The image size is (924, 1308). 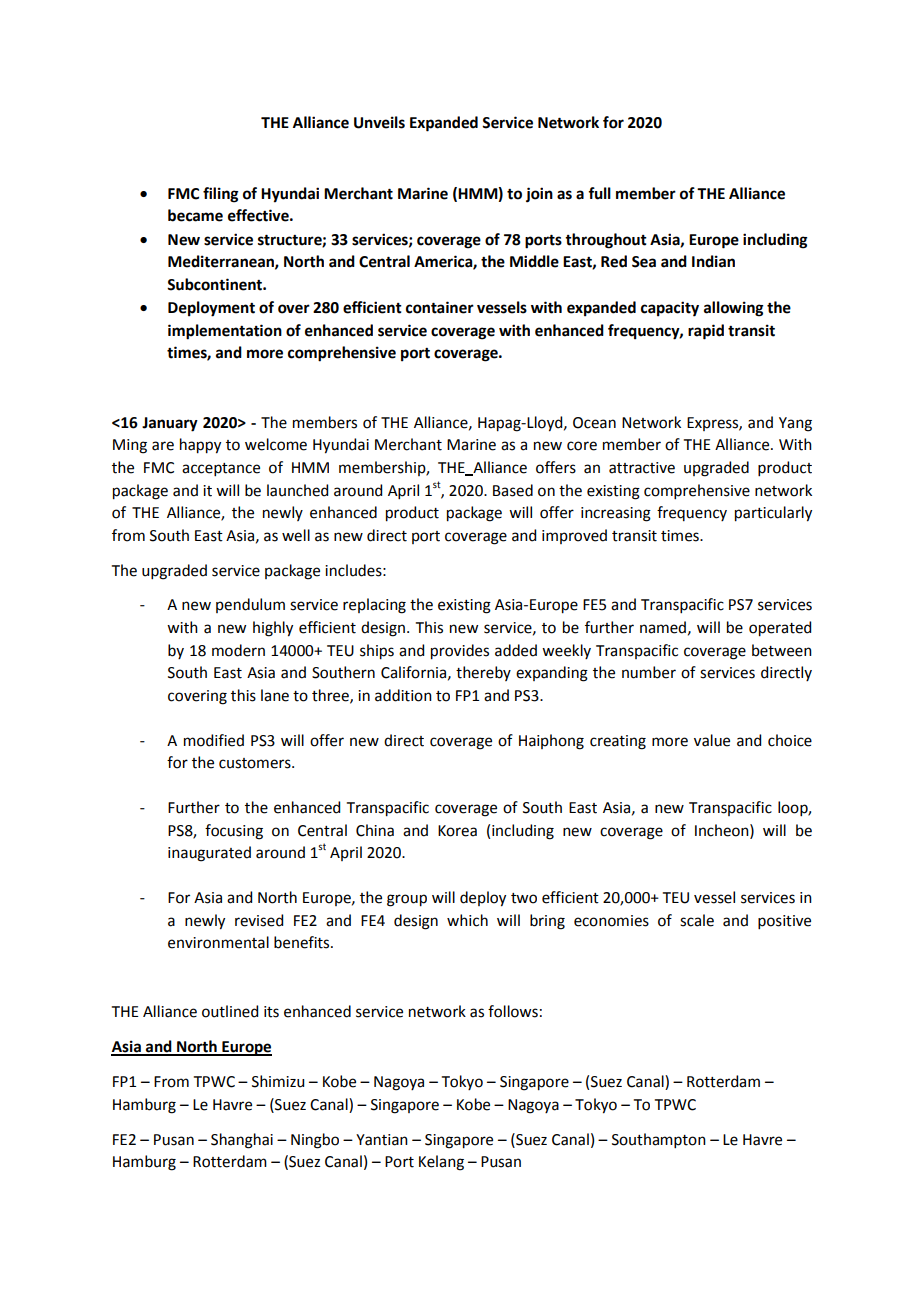 I want to click on attractive, so click(x=642, y=468).
